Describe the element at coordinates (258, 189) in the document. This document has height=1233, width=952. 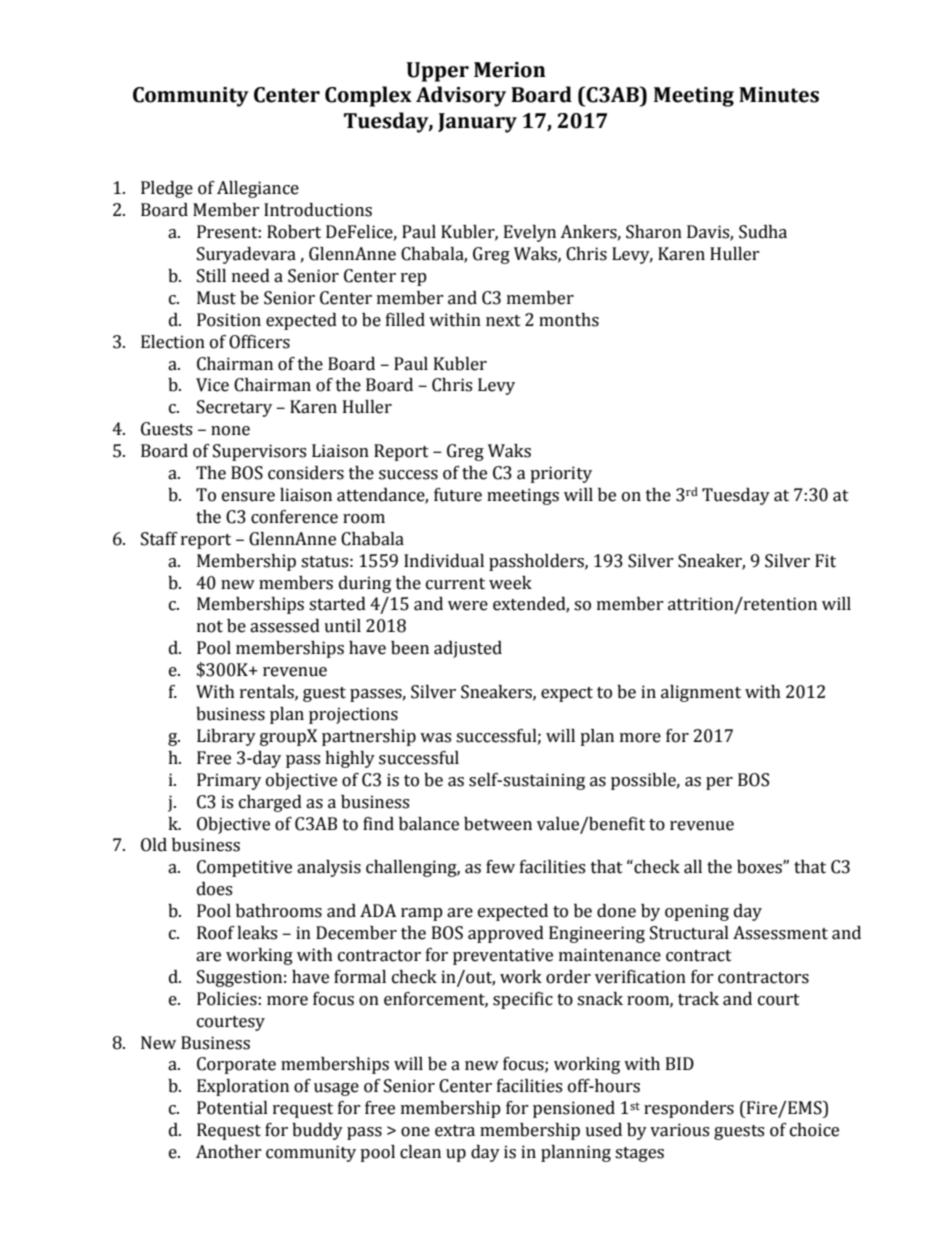
I see `Allegiance` at that location.
